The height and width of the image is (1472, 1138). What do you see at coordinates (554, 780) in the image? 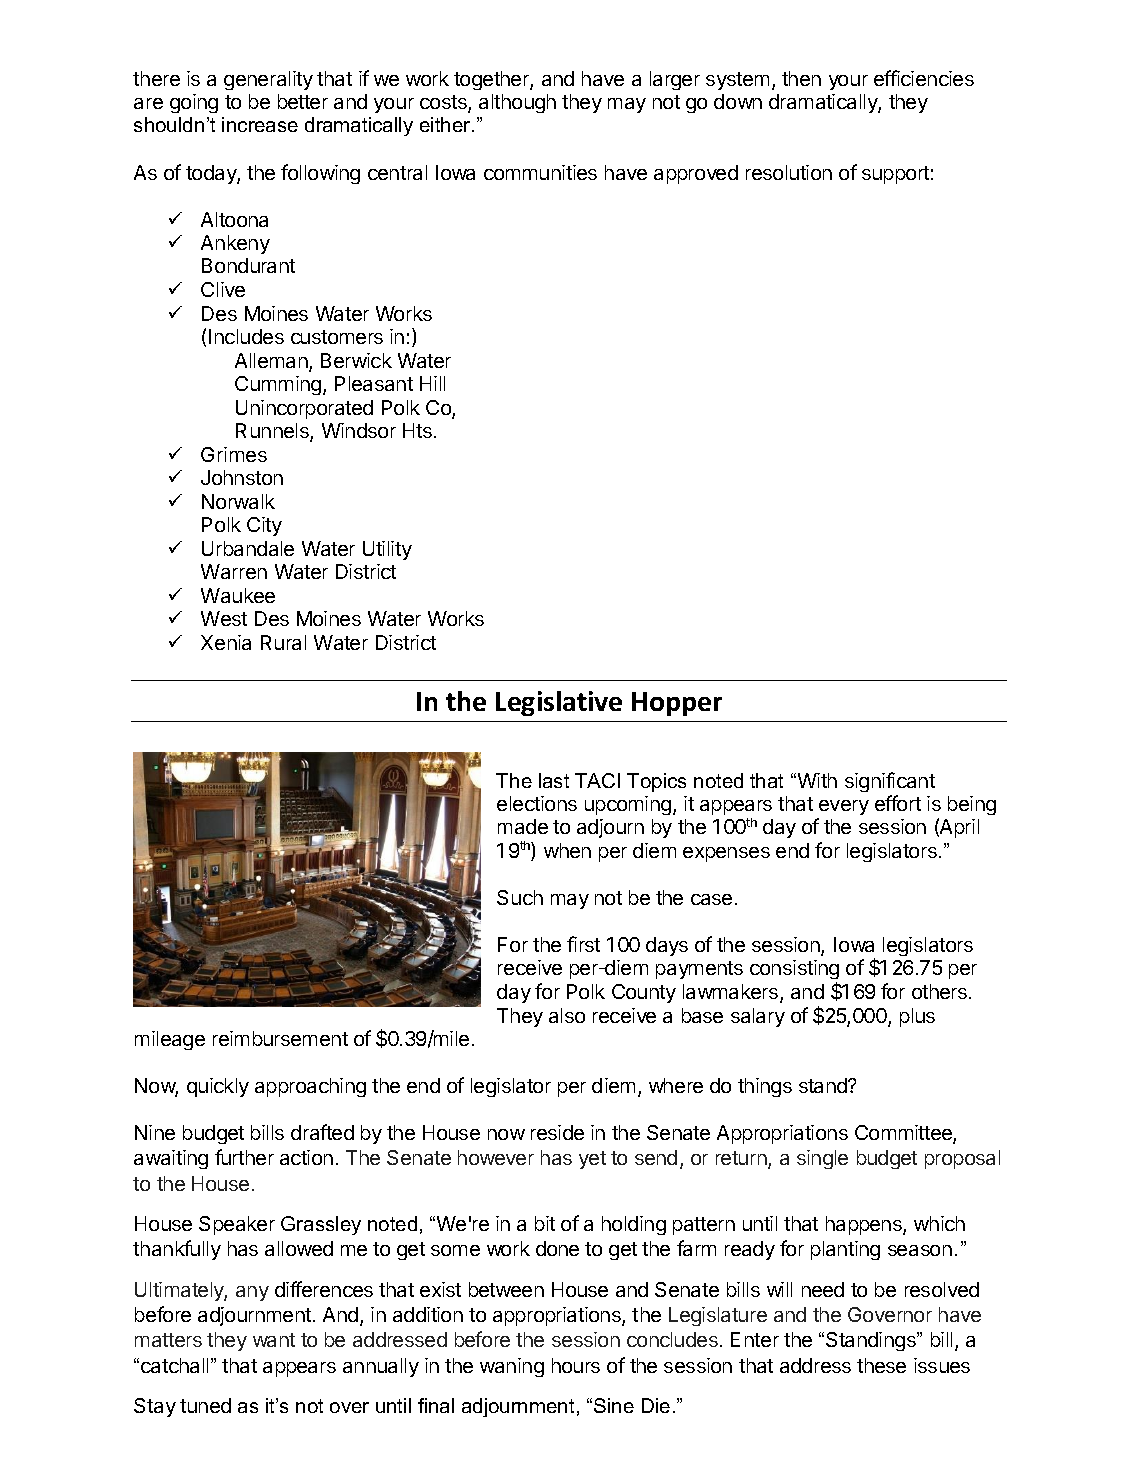
I see `last` at bounding box center [554, 780].
